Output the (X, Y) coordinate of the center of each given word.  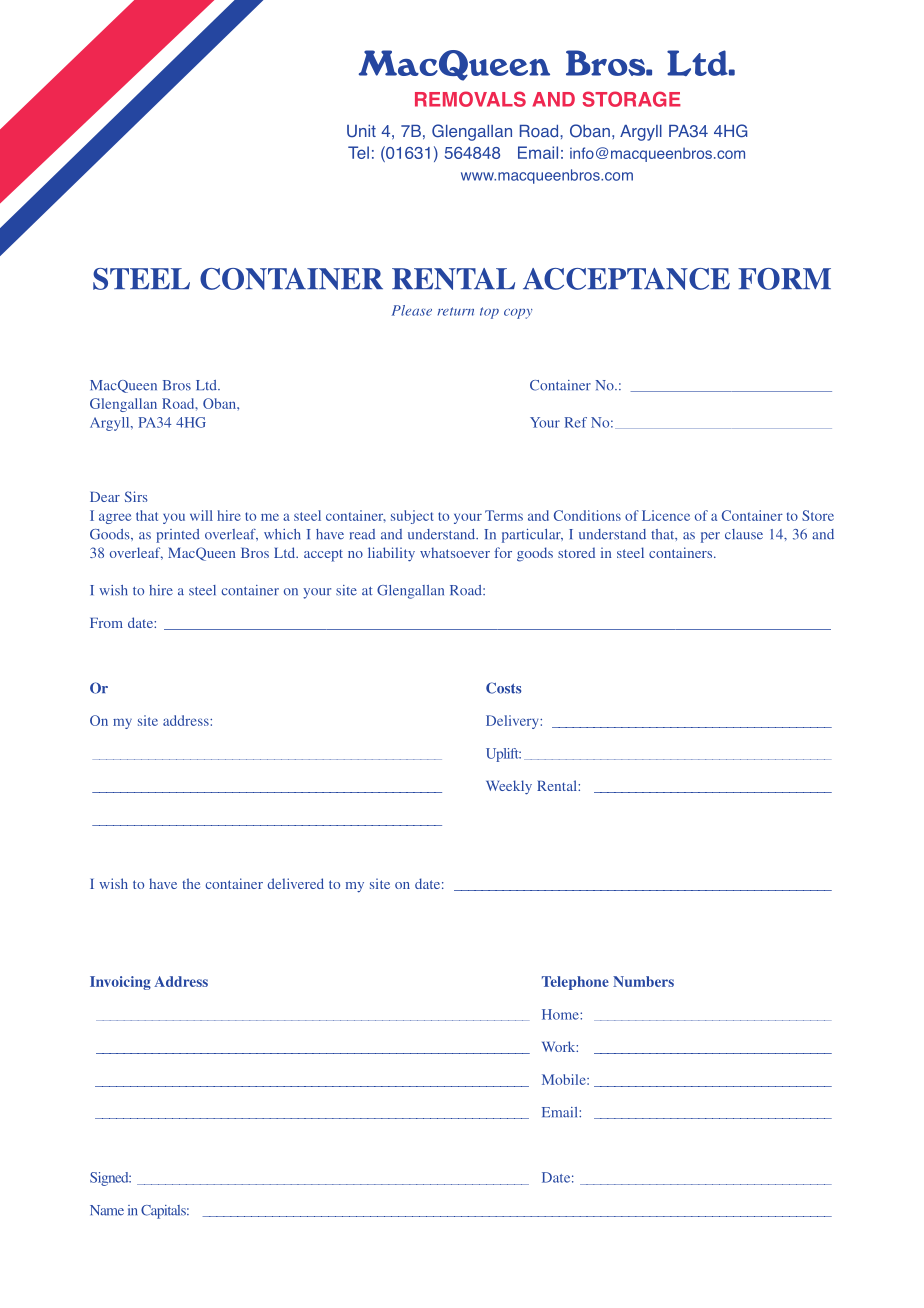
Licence (666, 515)
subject (412, 517)
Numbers (643, 981)
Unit (361, 131)
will (201, 515)
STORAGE (631, 99)
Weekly (509, 787)
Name (107, 1210)
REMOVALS (470, 99)
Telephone (575, 983)
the (191, 883)
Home (561, 1014)
